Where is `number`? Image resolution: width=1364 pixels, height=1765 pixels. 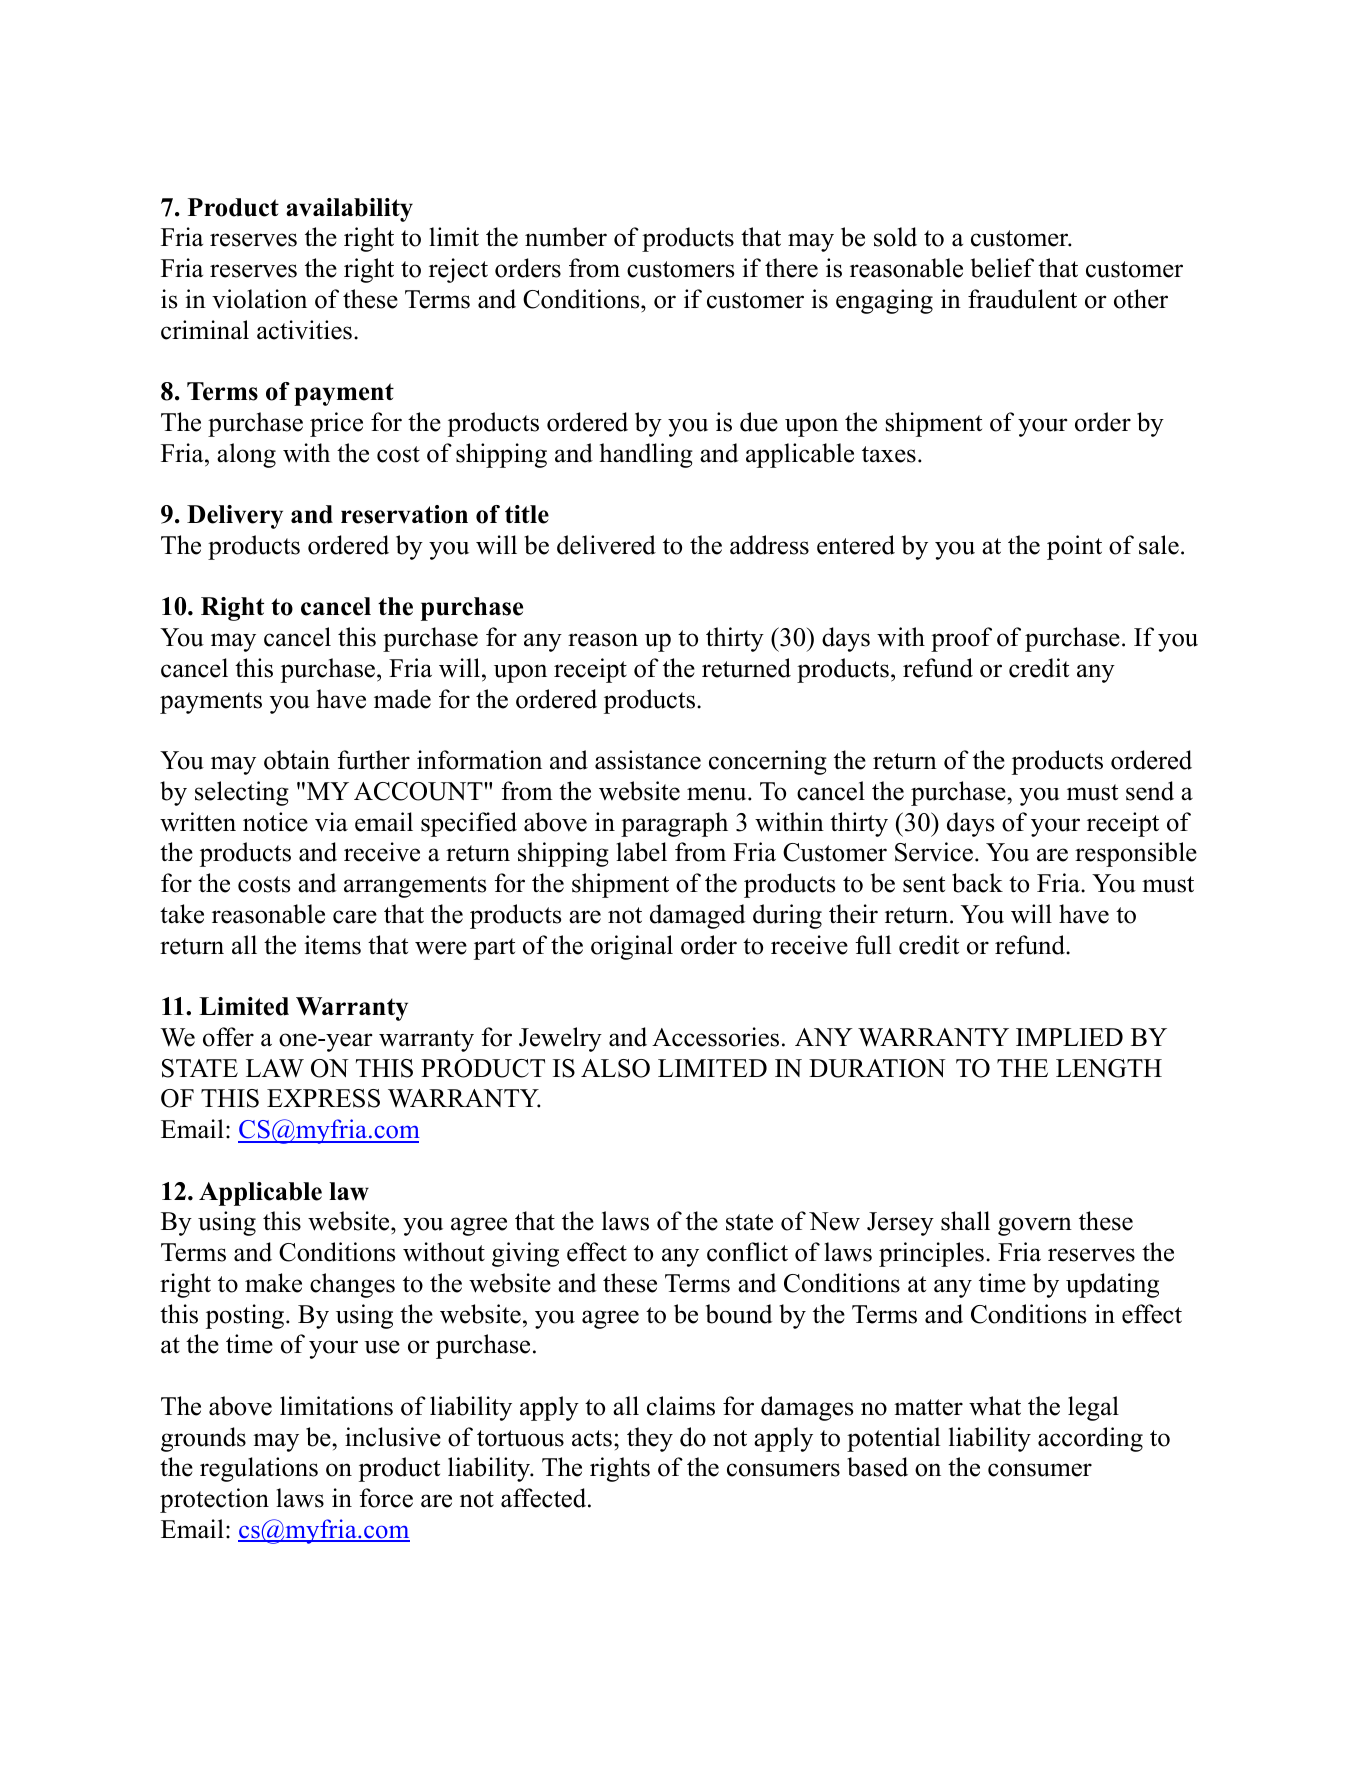
number is located at coordinates (566, 237).
